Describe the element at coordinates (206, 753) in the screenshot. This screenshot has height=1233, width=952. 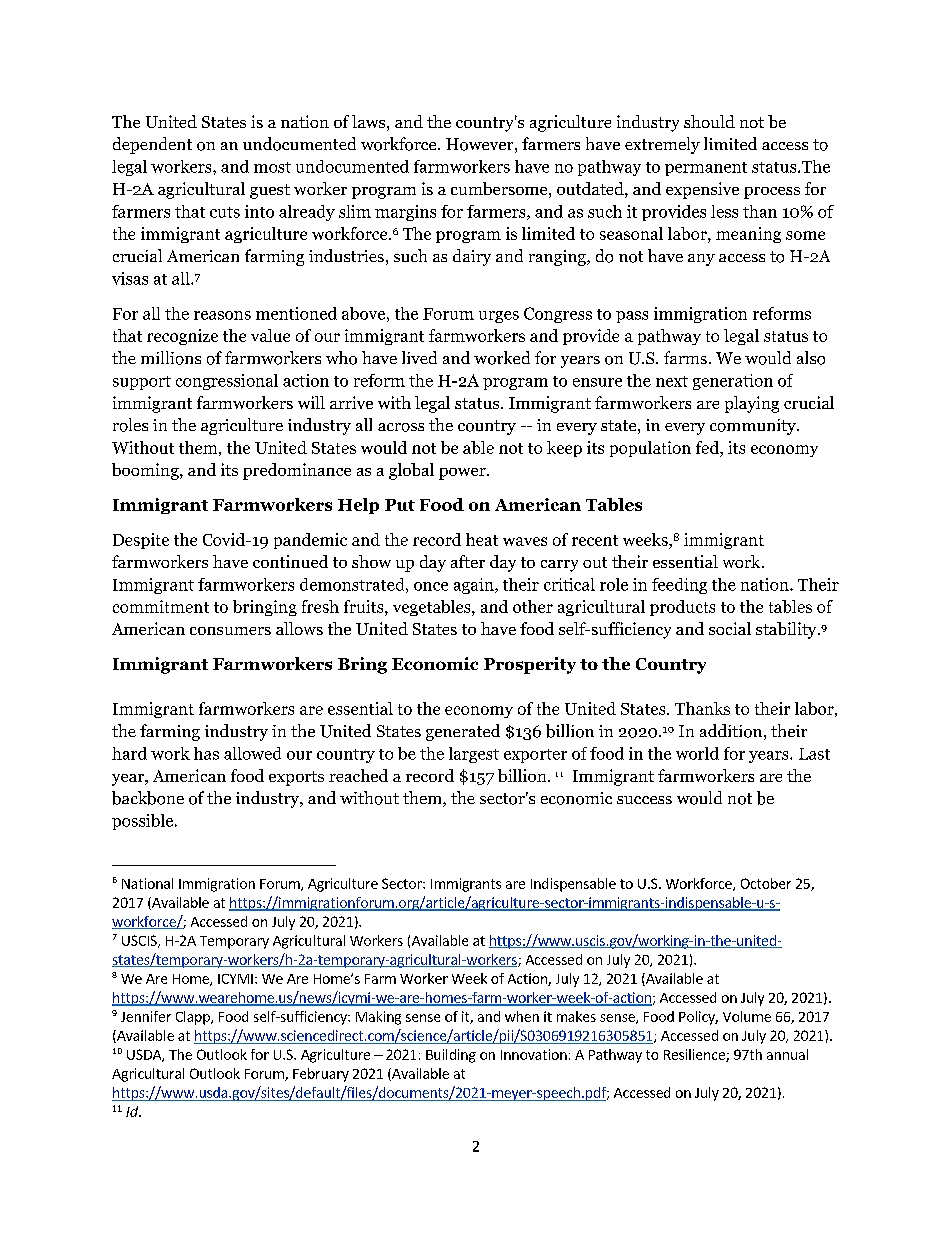
I see `has` at that location.
